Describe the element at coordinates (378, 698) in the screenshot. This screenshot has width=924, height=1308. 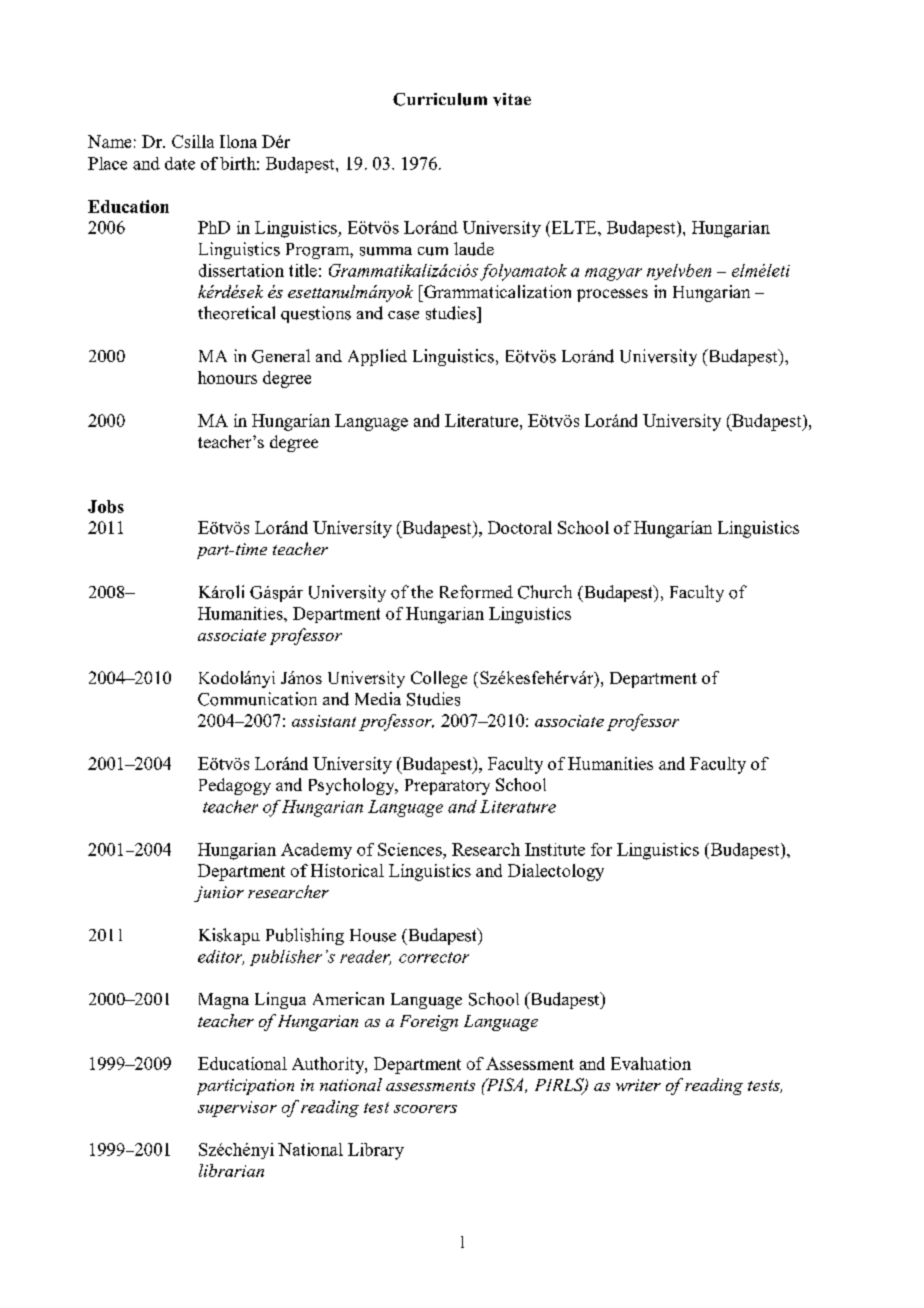
I see `Media` at that location.
